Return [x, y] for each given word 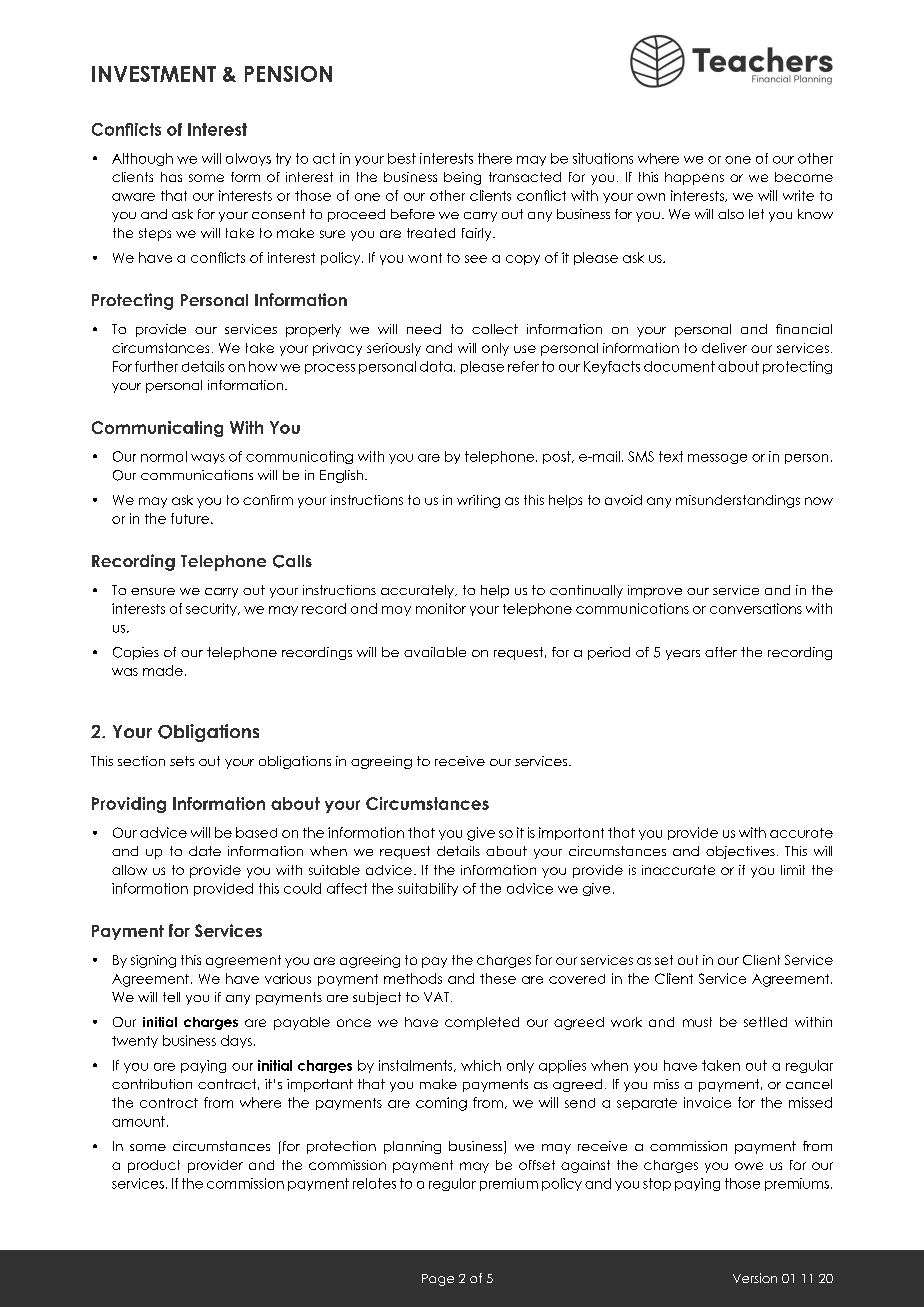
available [435, 652]
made [163, 670]
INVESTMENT [154, 74]
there [495, 158]
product [154, 1166]
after [721, 652]
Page [438, 1280]
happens [694, 178]
